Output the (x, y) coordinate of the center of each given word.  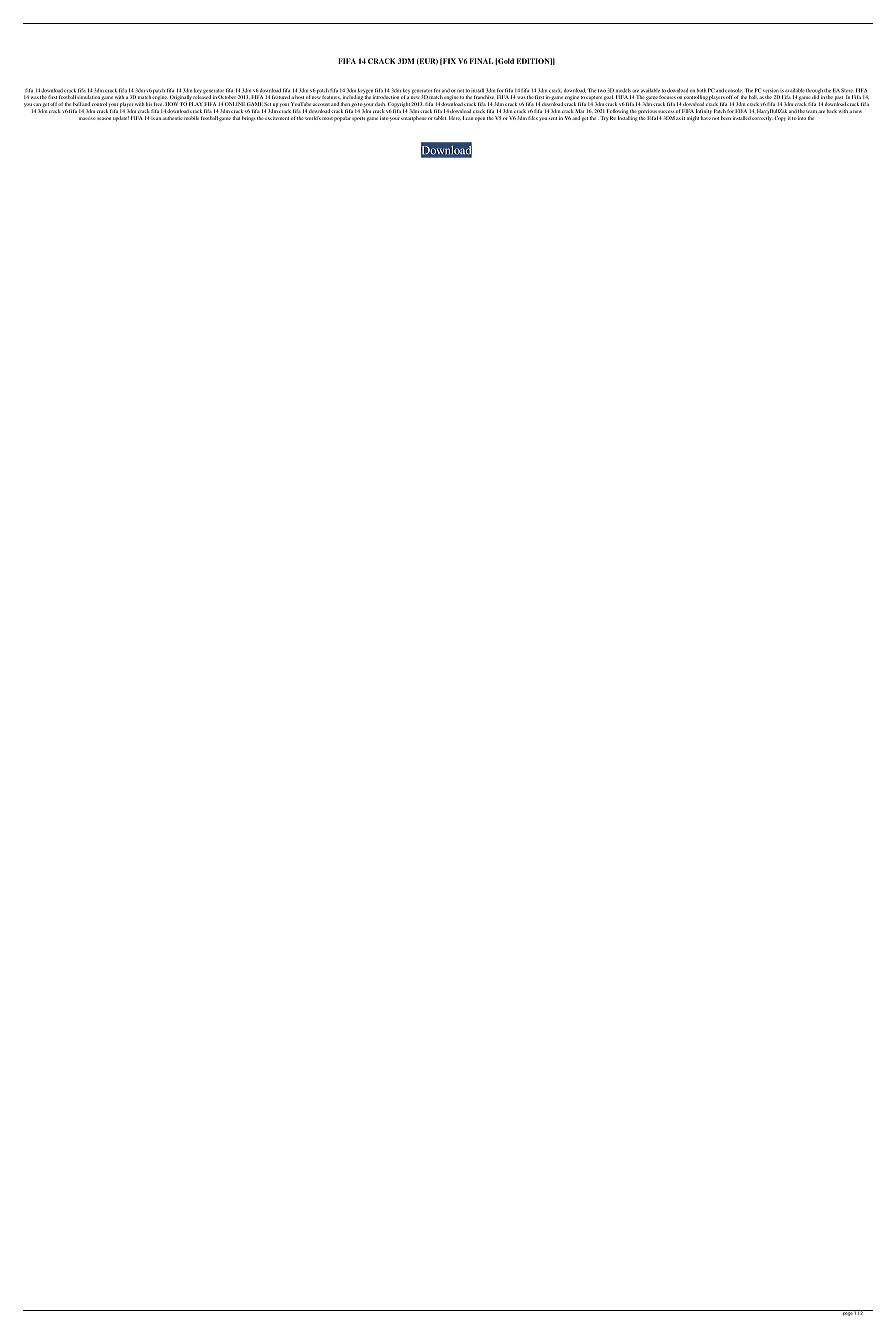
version (771, 90)
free (157, 104)
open (480, 119)
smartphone (414, 118)
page (847, 1313)
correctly (762, 118)
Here (455, 118)
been (726, 118)
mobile (191, 118)
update (121, 118)
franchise (483, 97)
